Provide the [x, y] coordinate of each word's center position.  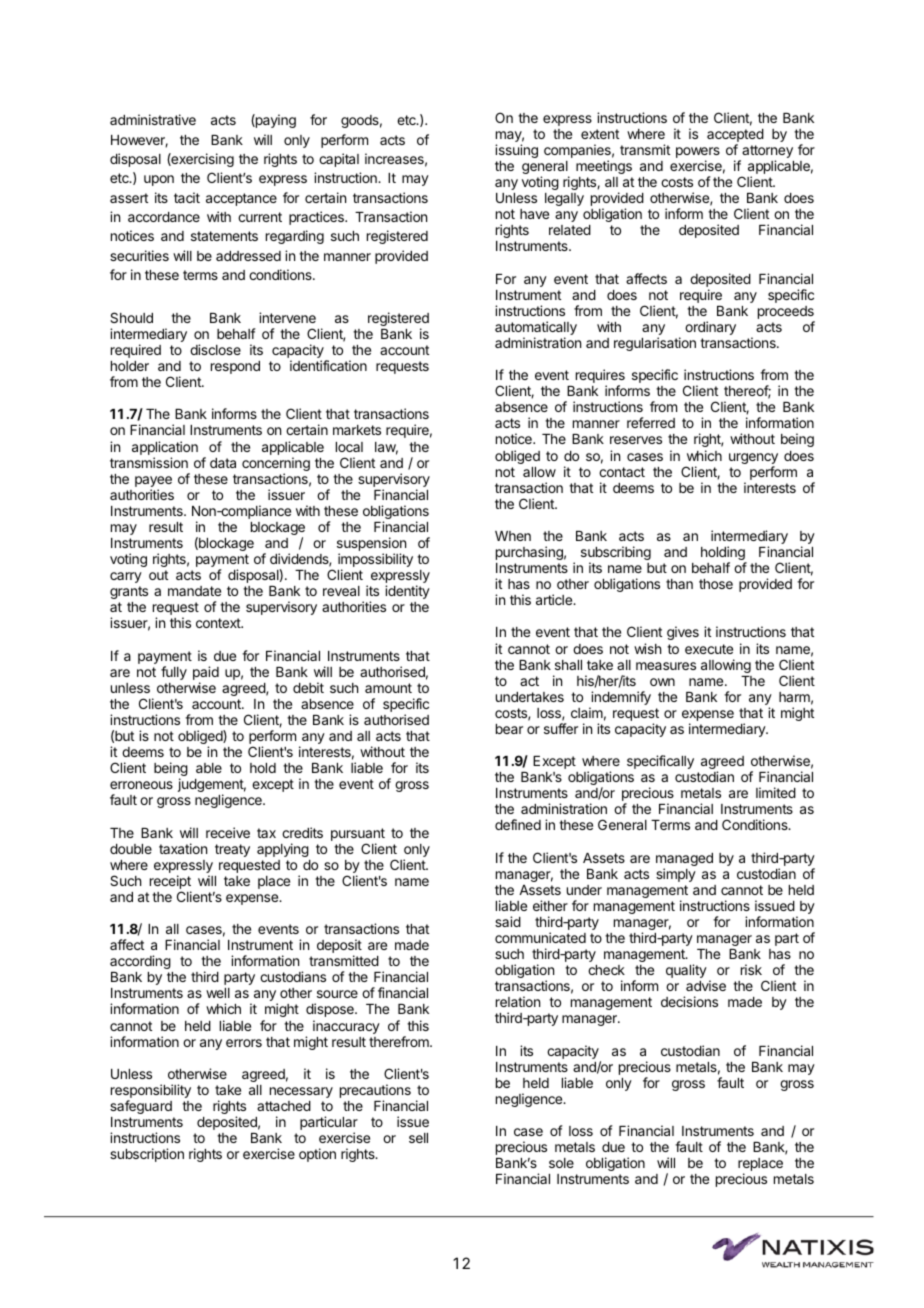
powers [698, 154]
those [716, 584]
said [508, 921]
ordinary [710, 328]
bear [509, 729]
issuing [516, 151]
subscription [147, 1155]
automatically [536, 329]
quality [686, 971]
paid [206, 674]
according [140, 962]
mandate [194, 591]
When [513, 536]
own [662, 682]
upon [159, 180]
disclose [215, 349]
